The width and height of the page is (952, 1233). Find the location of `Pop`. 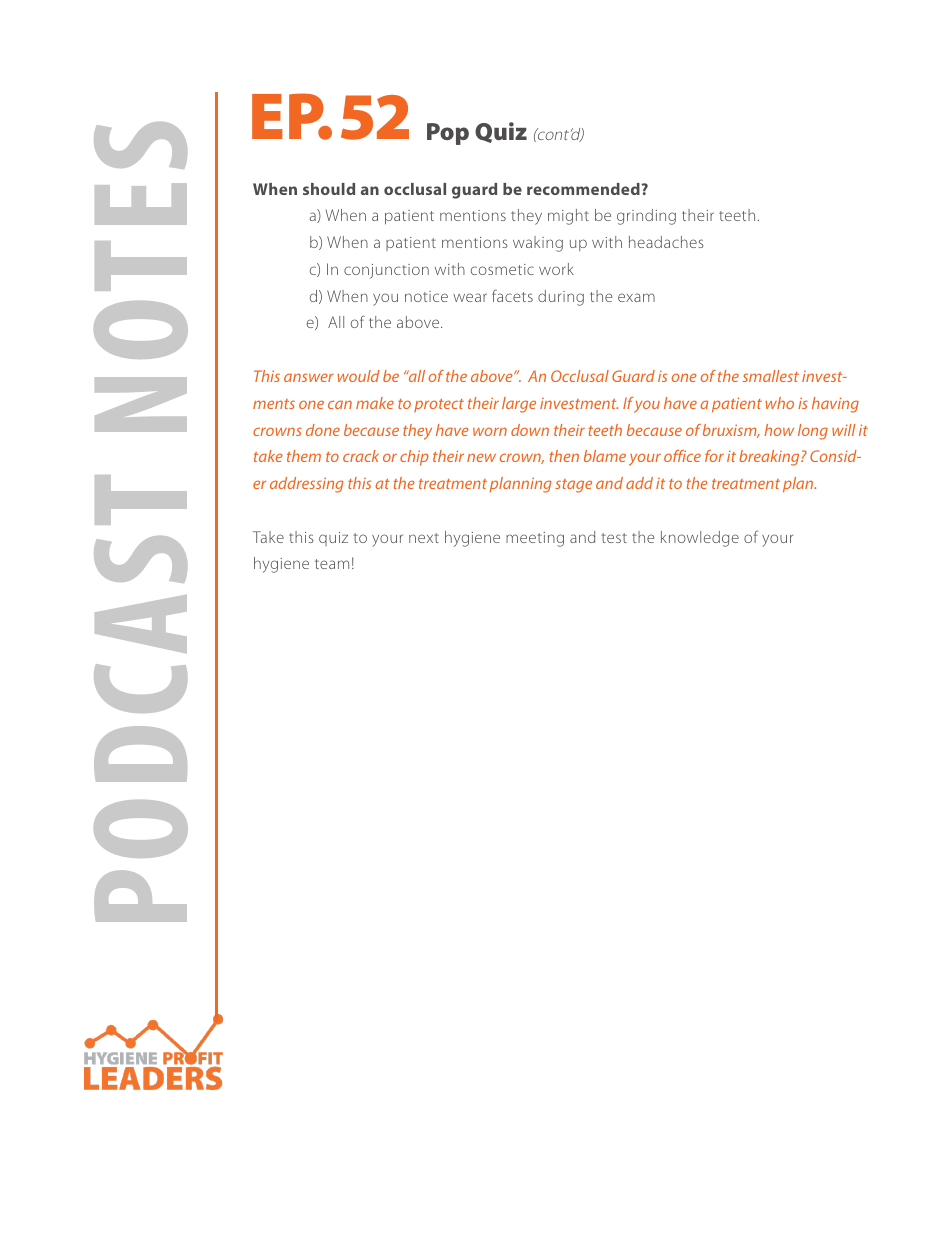

Pop is located at coordinates (448, 134).
